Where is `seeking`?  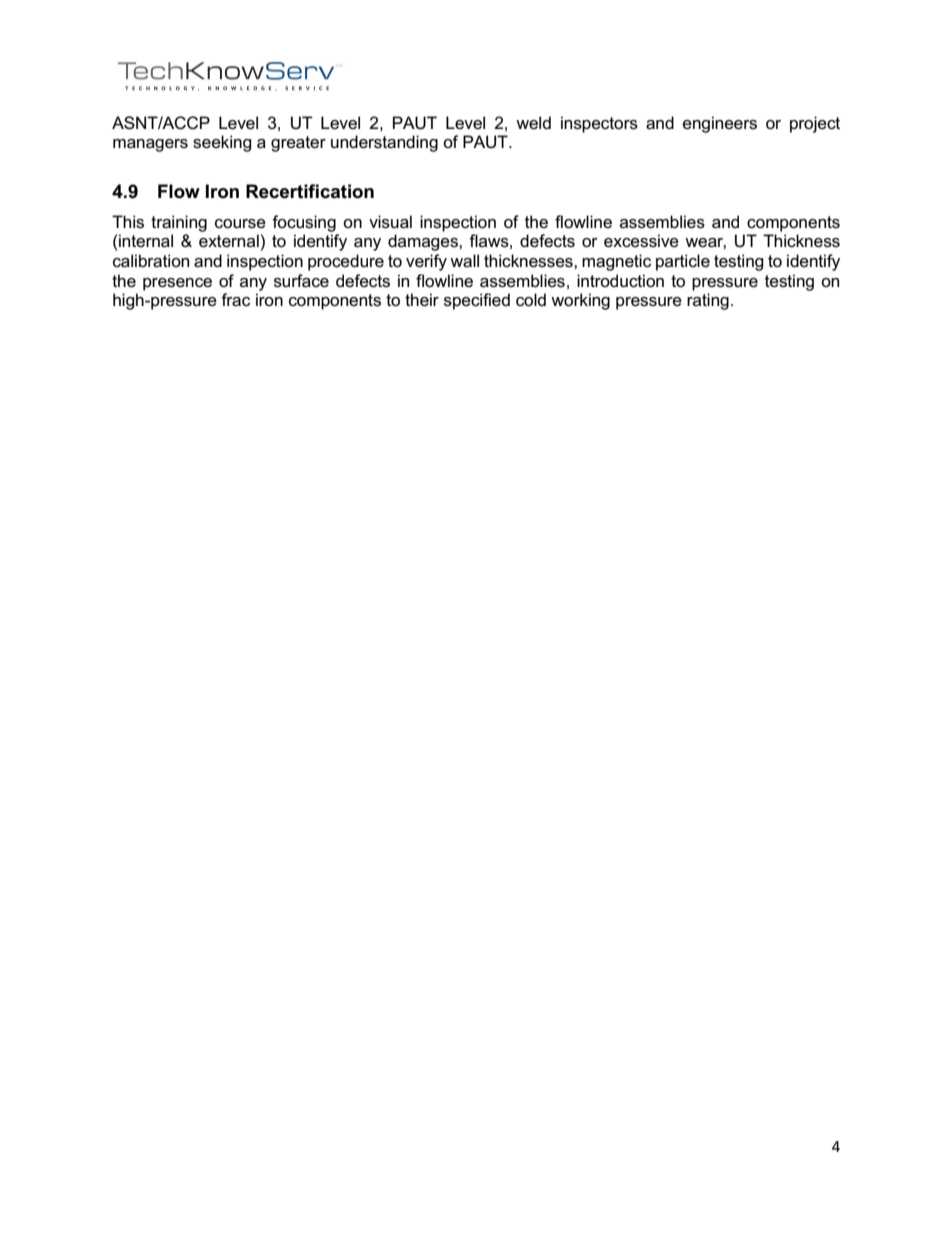
seeking is located at coordinates (222, 143).
